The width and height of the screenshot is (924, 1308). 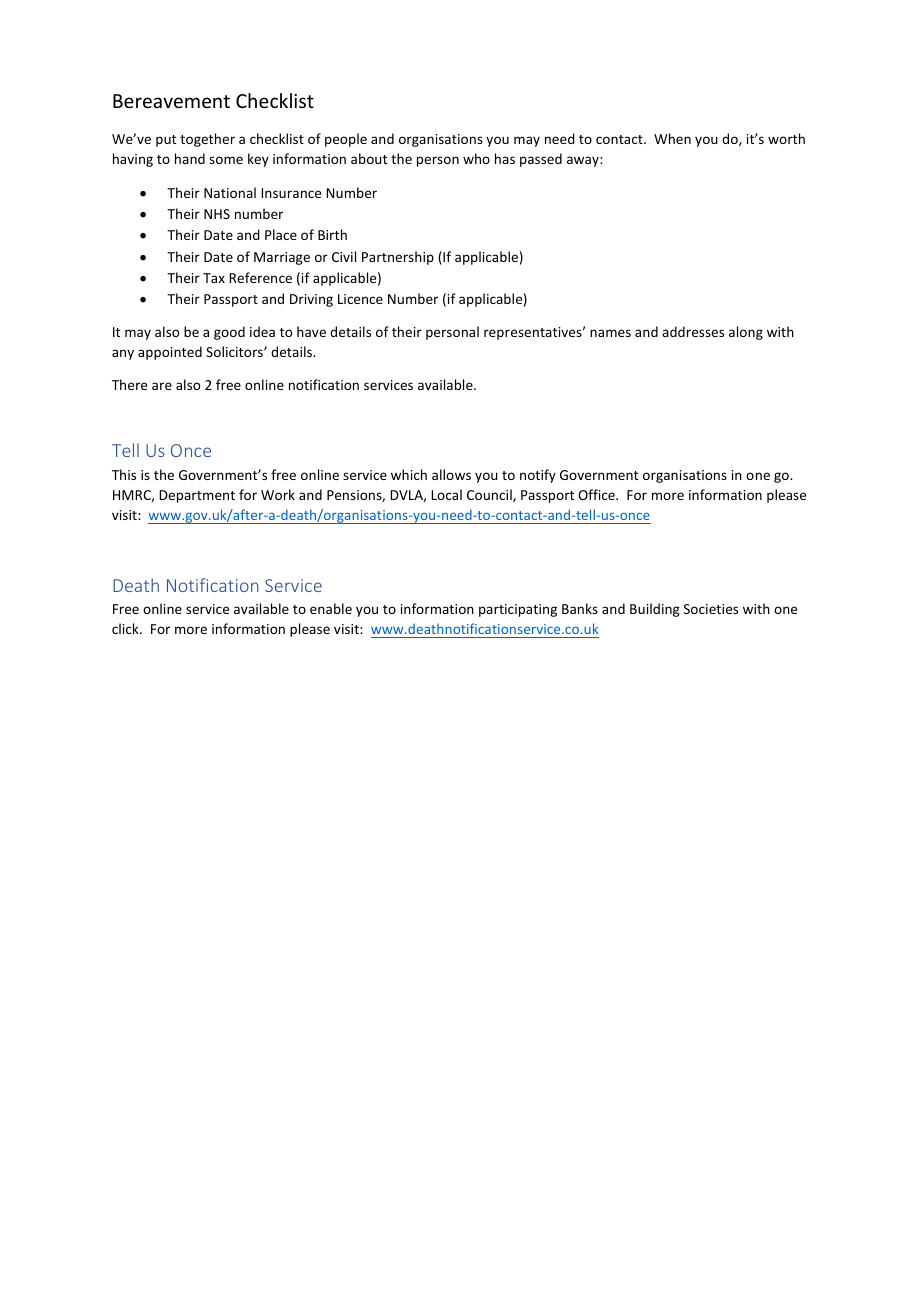 What do you see at coordinates (693, 331) in the screenshot?
I see `addresses` at bounding box center [693, 331].
